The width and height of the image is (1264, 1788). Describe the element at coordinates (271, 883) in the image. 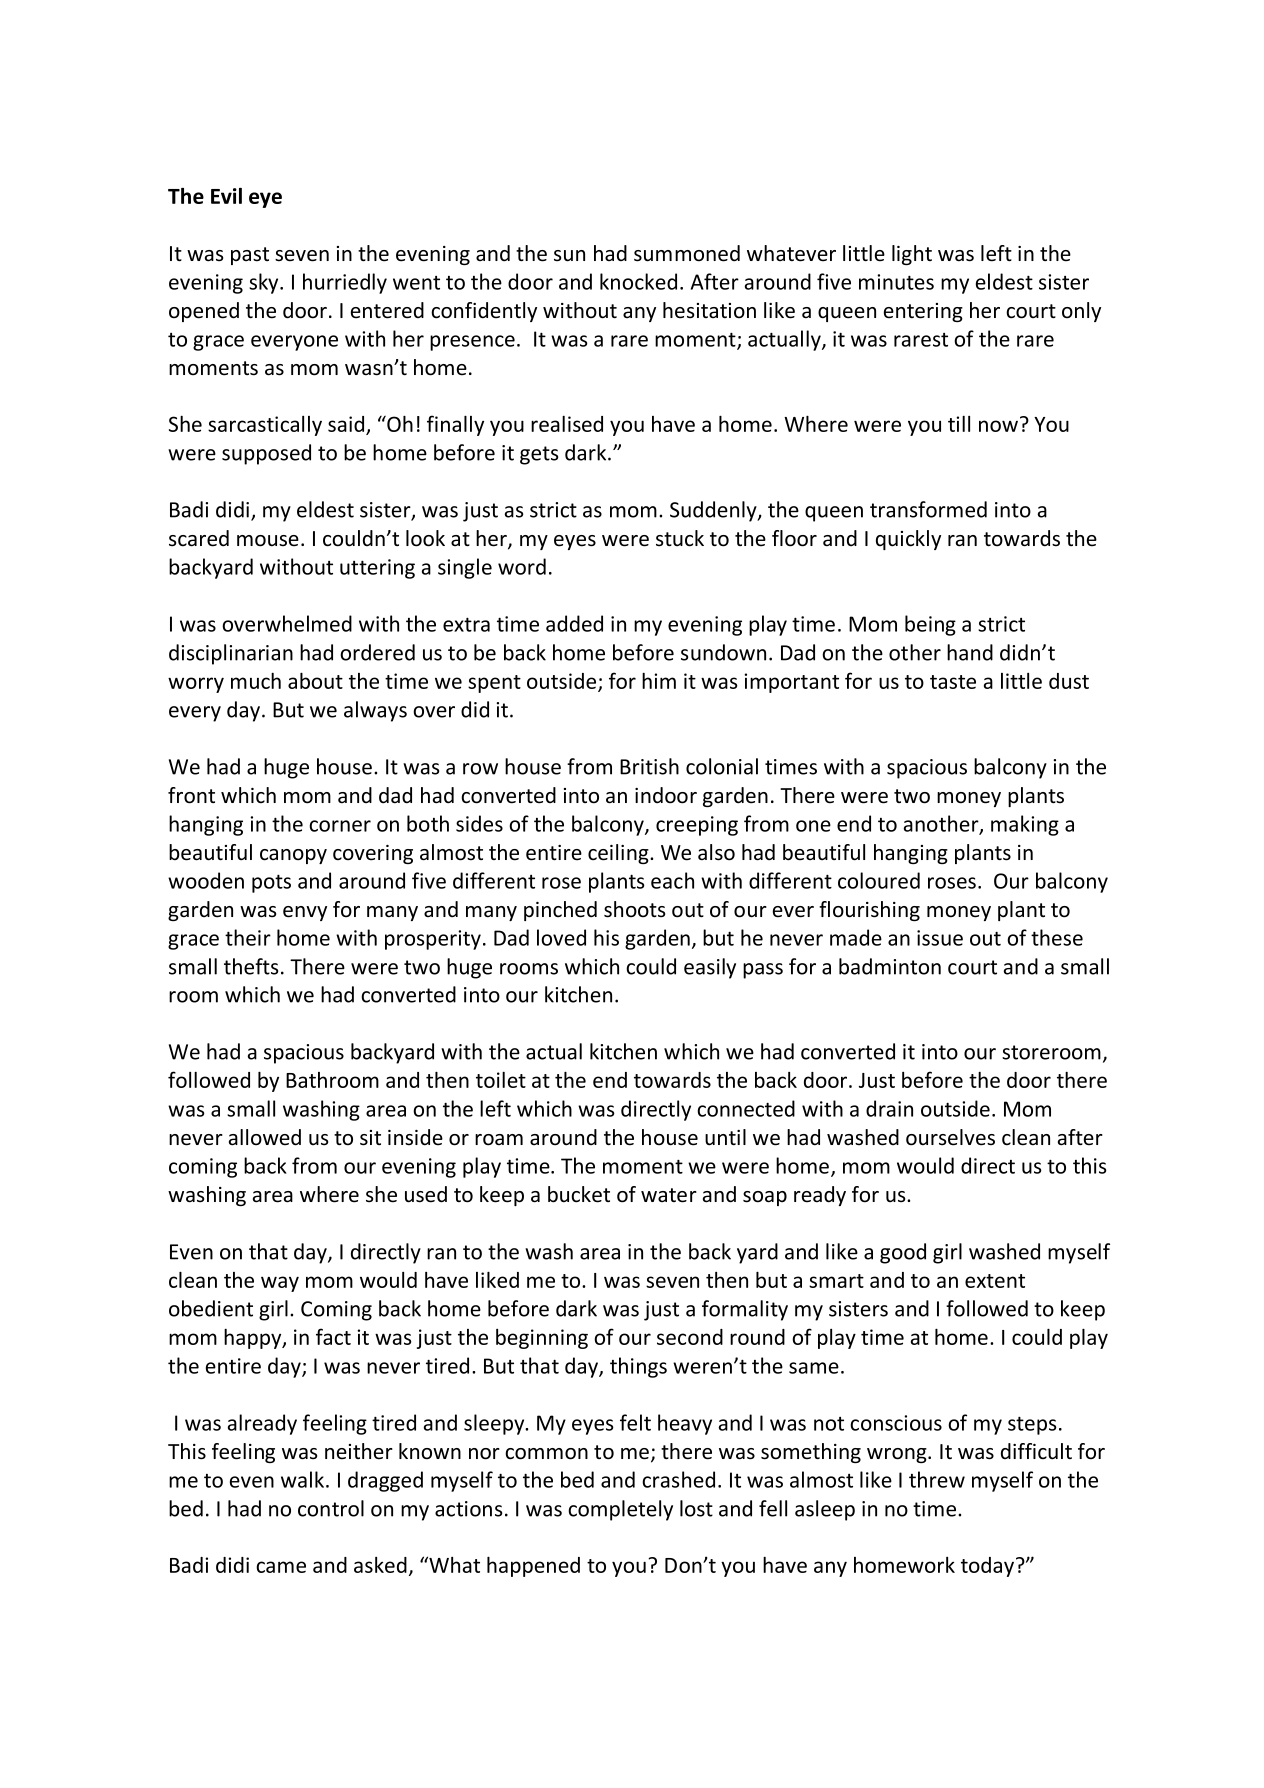

I see `pots` at that location.
